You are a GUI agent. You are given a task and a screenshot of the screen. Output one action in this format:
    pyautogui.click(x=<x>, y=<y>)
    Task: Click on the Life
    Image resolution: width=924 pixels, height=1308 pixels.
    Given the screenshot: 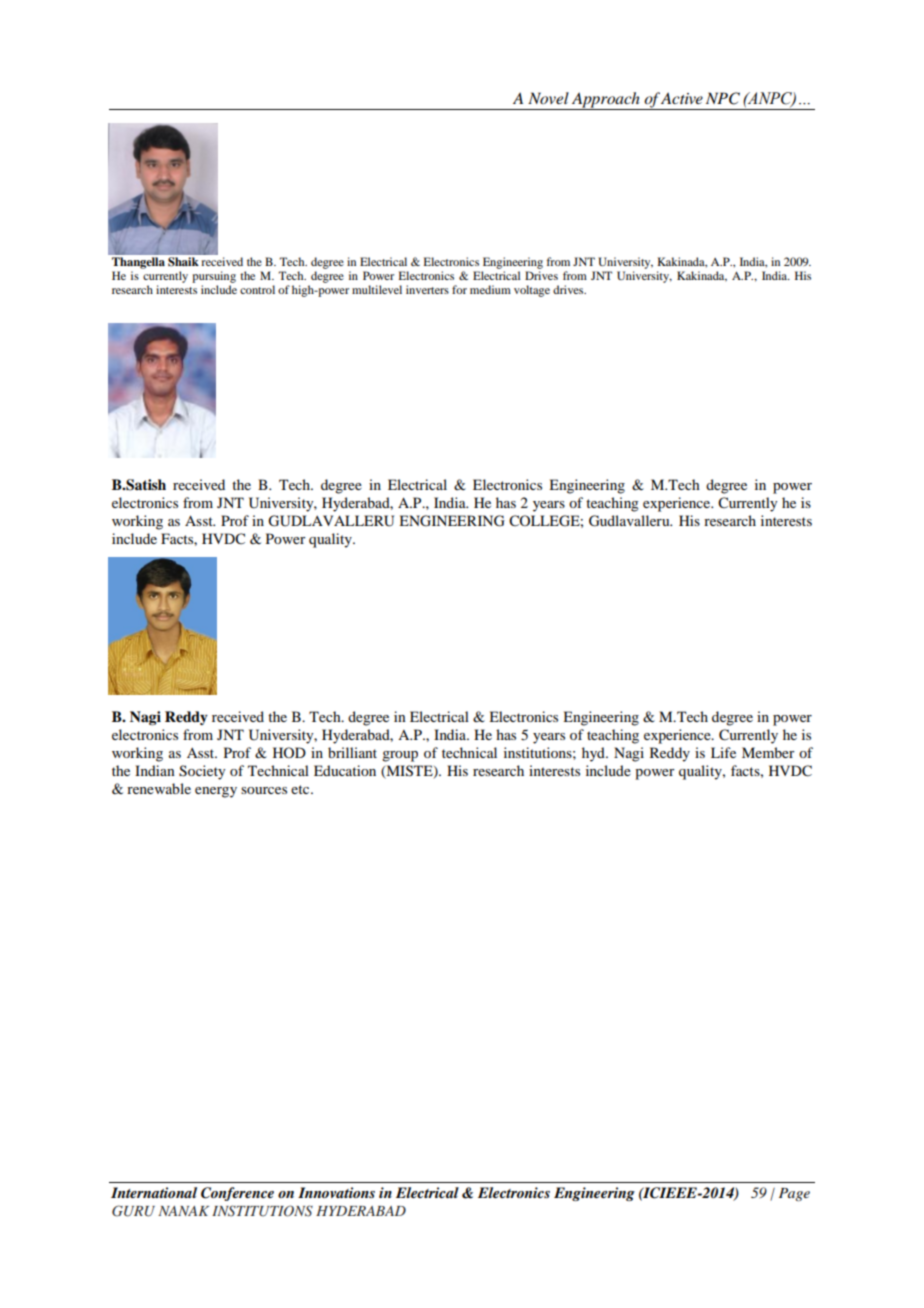 What is the action you would take?
    pyautogui.click(x=723, y=752)
